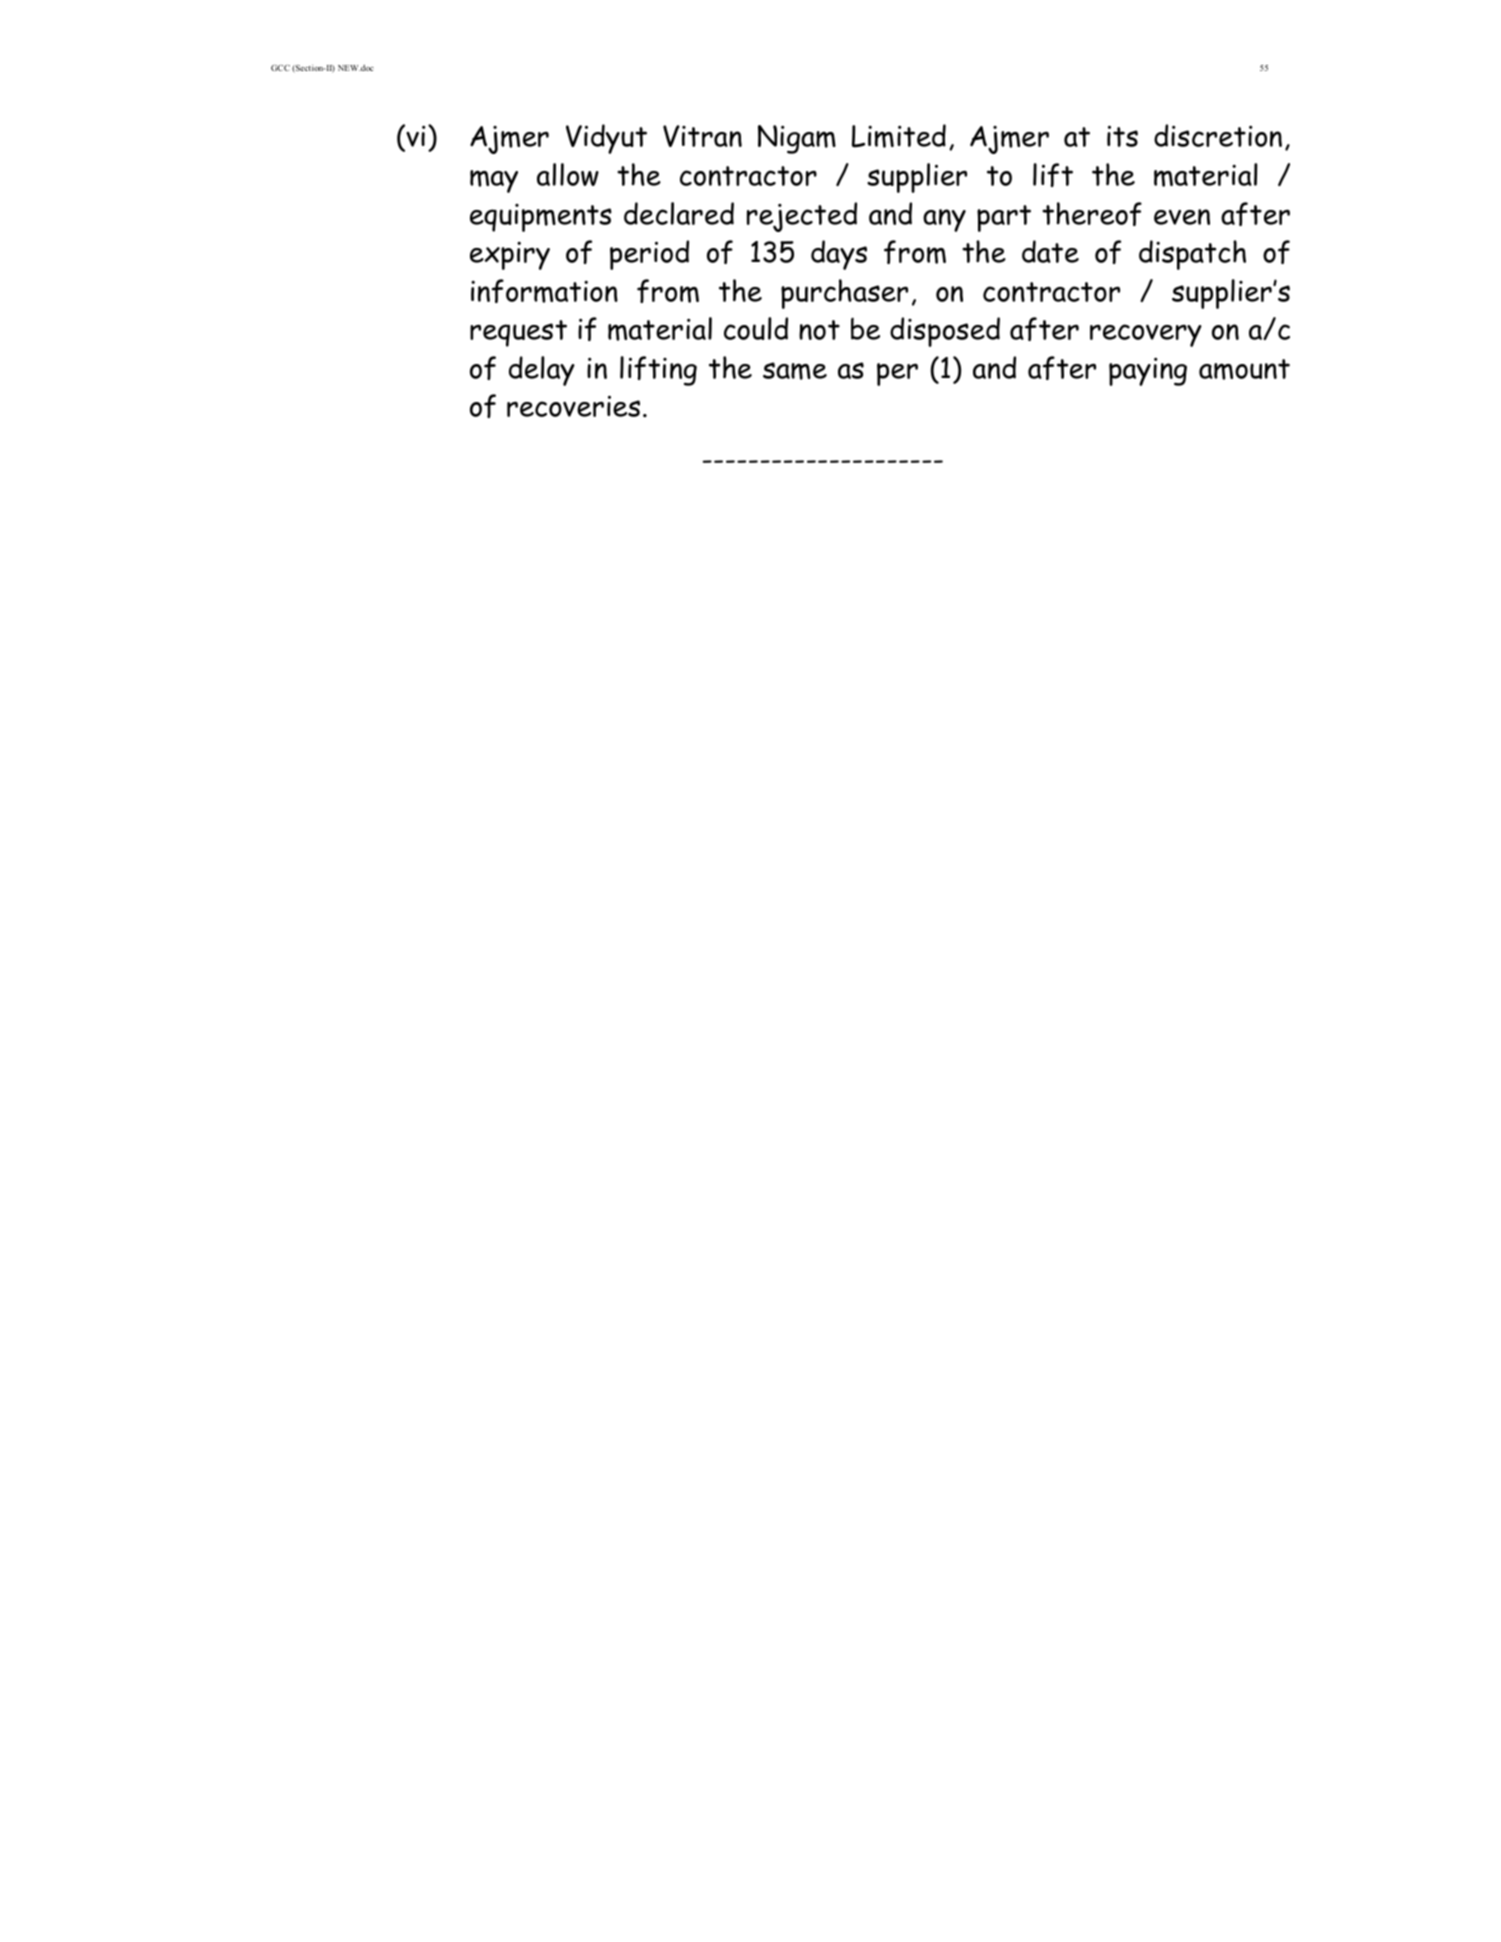 The width and height of the document is (1501, 1942). Describe the element at coordinates (494, 181) in the document. I see `may` at that location.
